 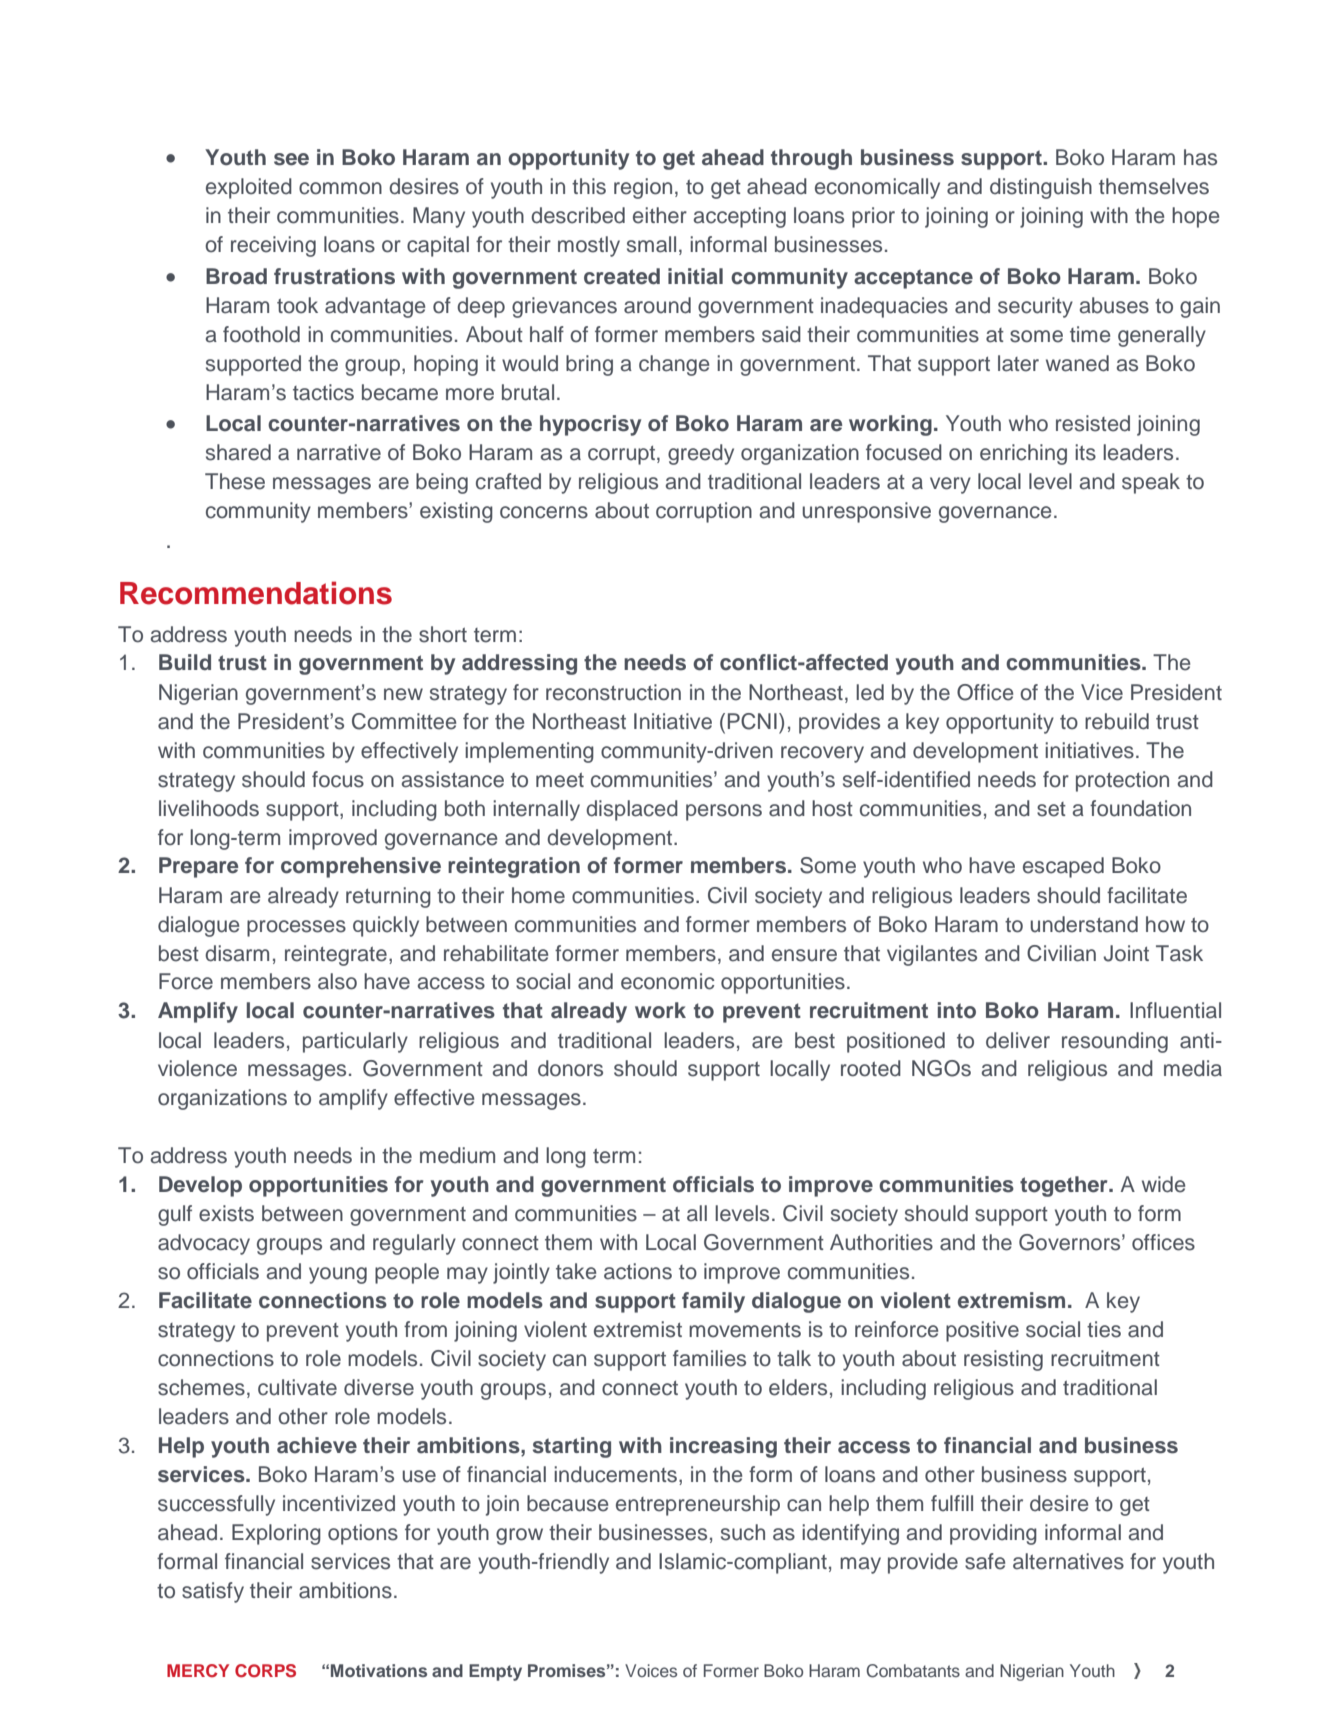 What do you see at coordinates (340, 188) in the screenshot?
I see `common` at bounding box center [340, 188].
